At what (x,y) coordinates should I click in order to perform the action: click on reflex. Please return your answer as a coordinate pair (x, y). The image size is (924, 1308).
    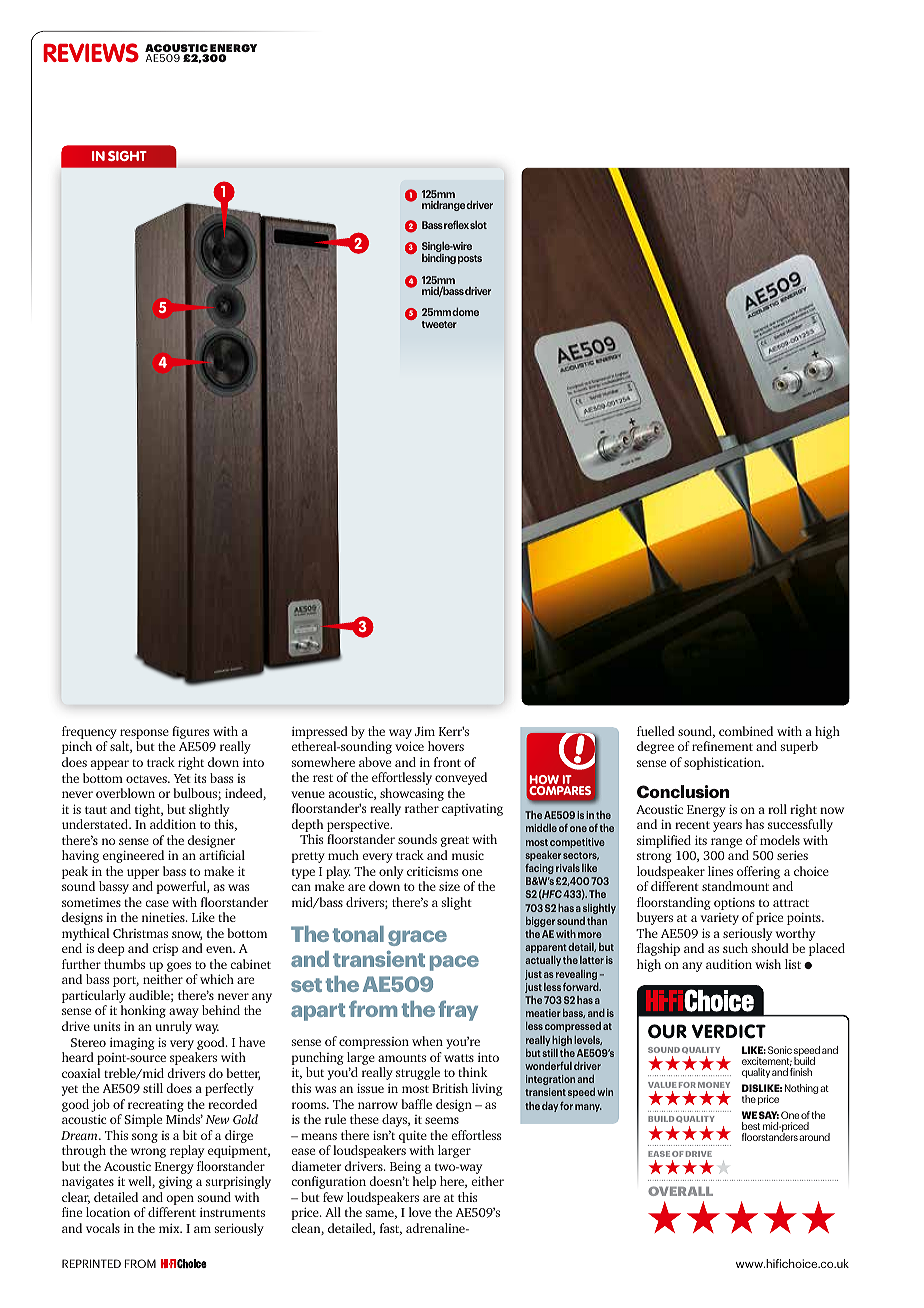
    Looking at the image, I should click on (456, 224).
